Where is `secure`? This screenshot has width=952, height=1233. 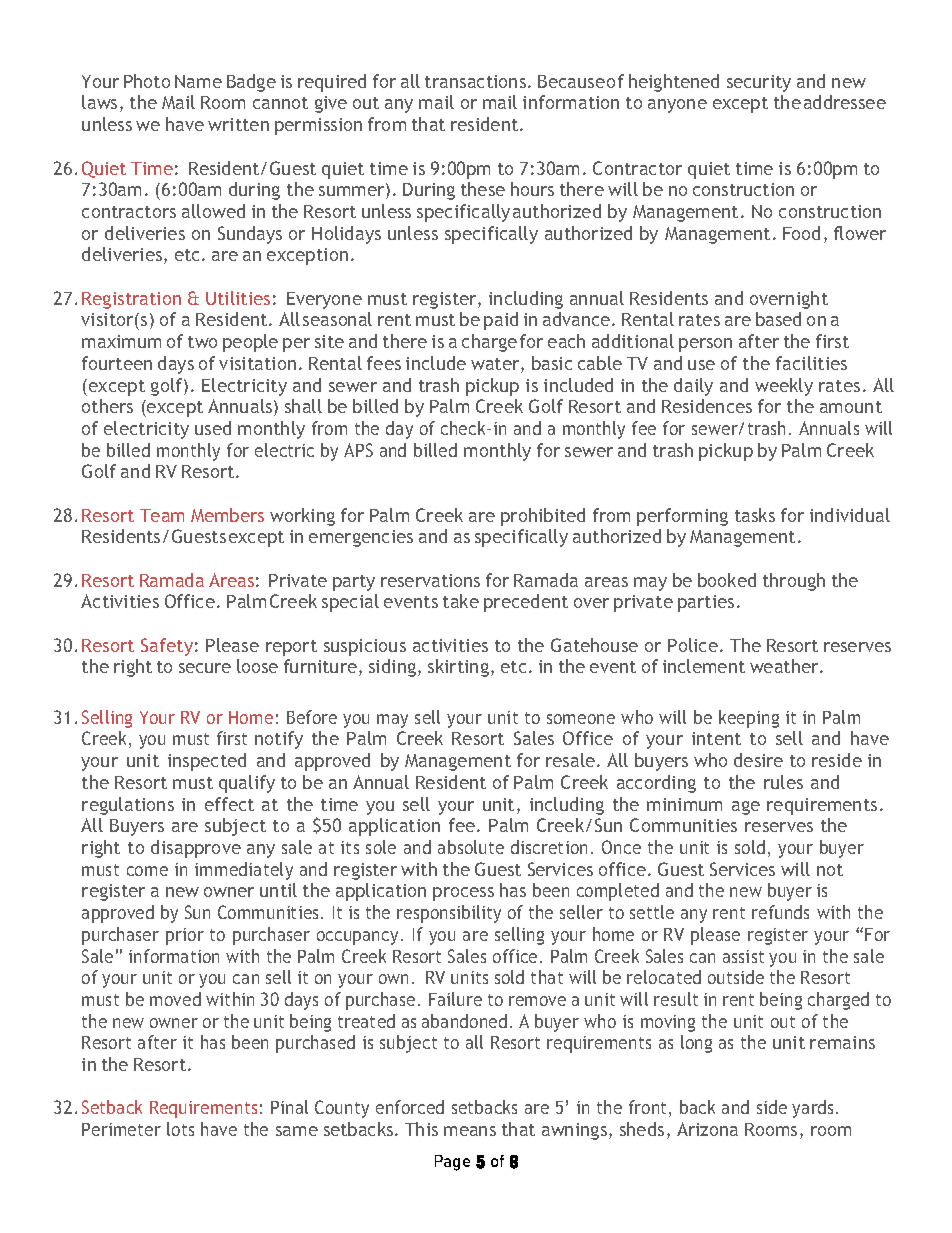 secure is located at coordinates (205, 668).
